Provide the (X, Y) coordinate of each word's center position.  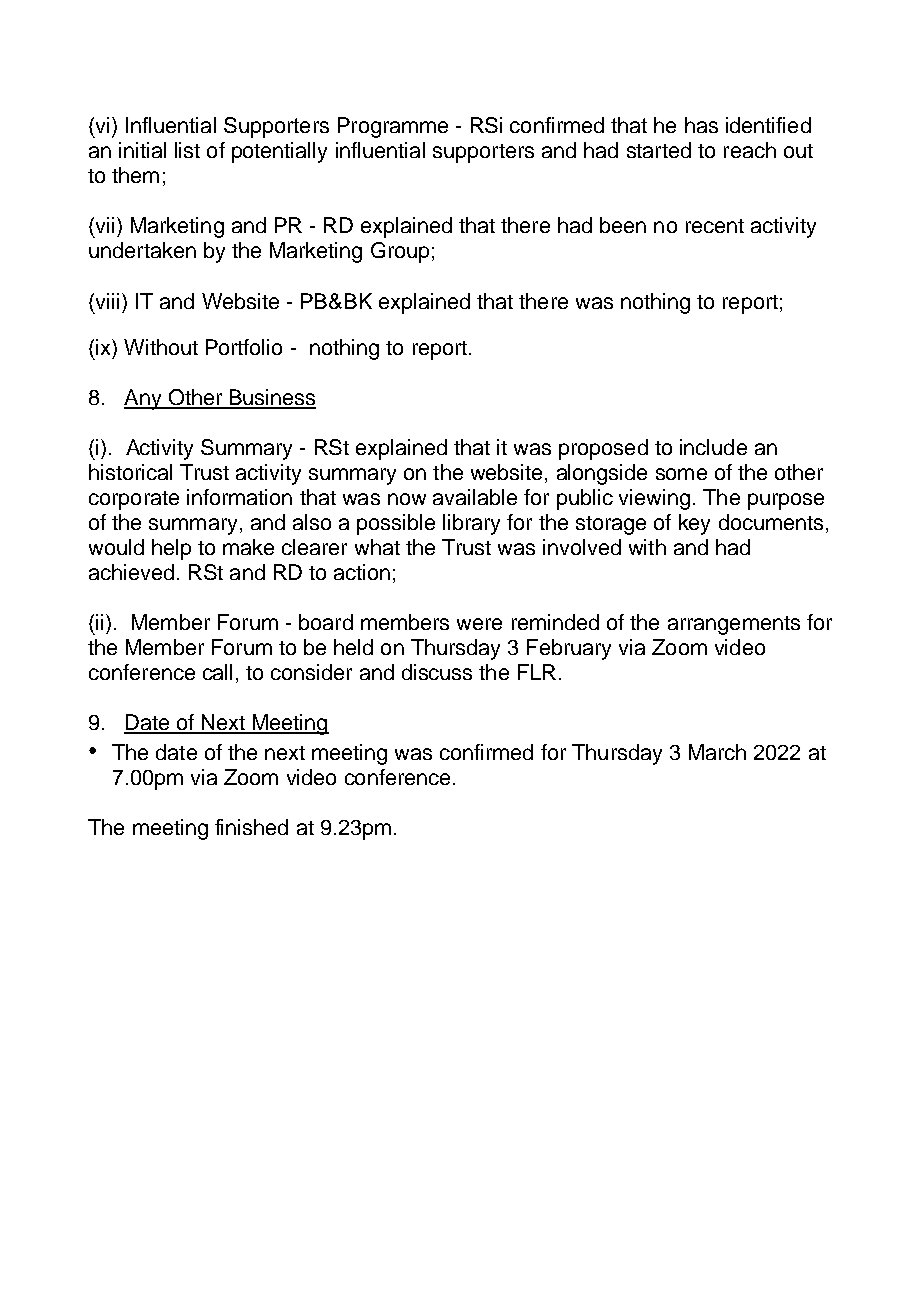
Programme (393, 127)
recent (715, 226)
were (479, 624)
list (187, 150)
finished (251, 827)
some (681, 474)
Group (400, 252)
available (475, 497)
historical (130, 472)
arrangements (734, 625)
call (217, 672)
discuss (437, 672)
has (701, 125)
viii (106, 301)
